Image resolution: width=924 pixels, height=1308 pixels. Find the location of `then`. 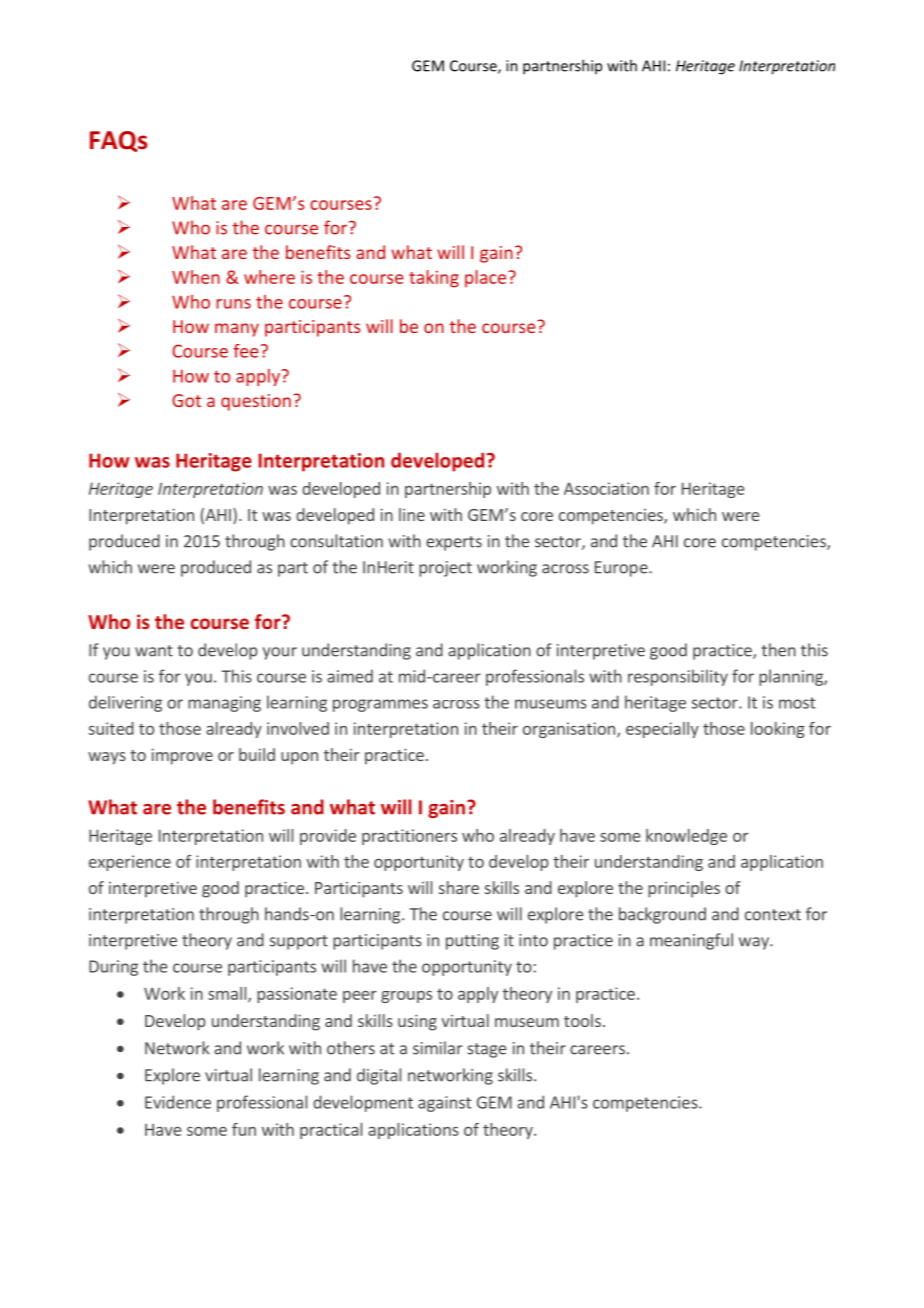

then is located at coordinates (778, 650).
